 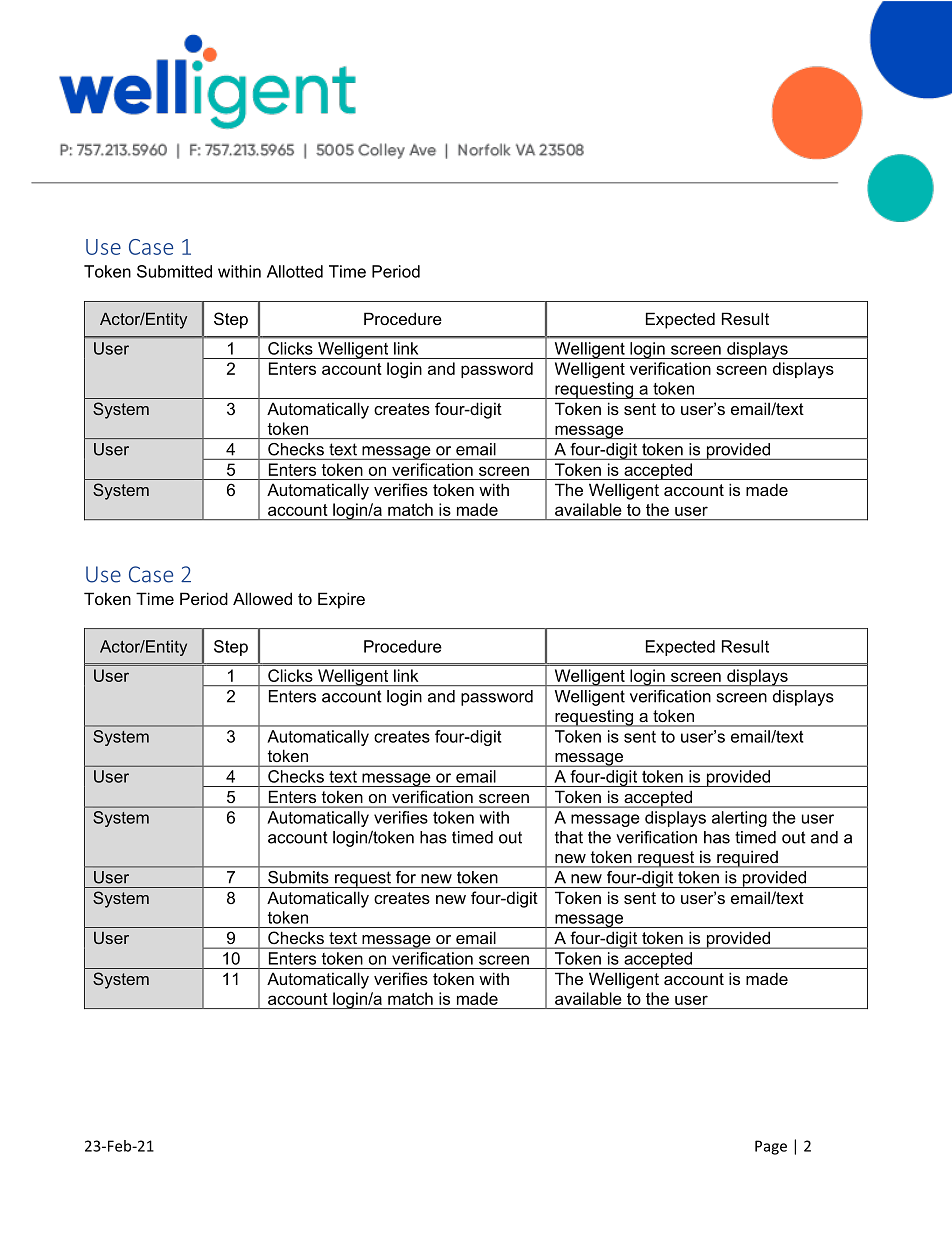 I want to click on Allowed, so click(x=262, y=598).
